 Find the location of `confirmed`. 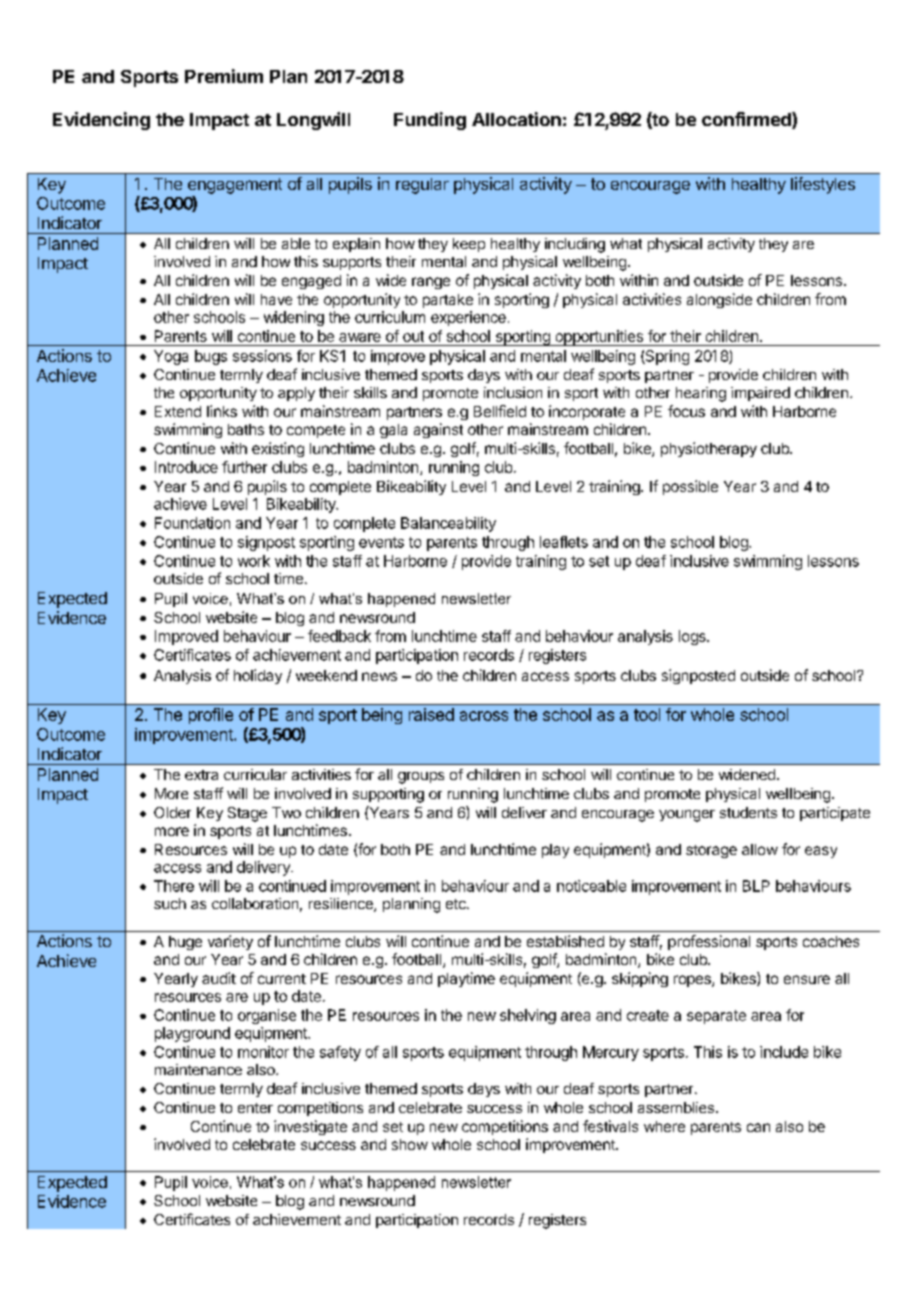

confirmed is located at coordinates (747, 120).
